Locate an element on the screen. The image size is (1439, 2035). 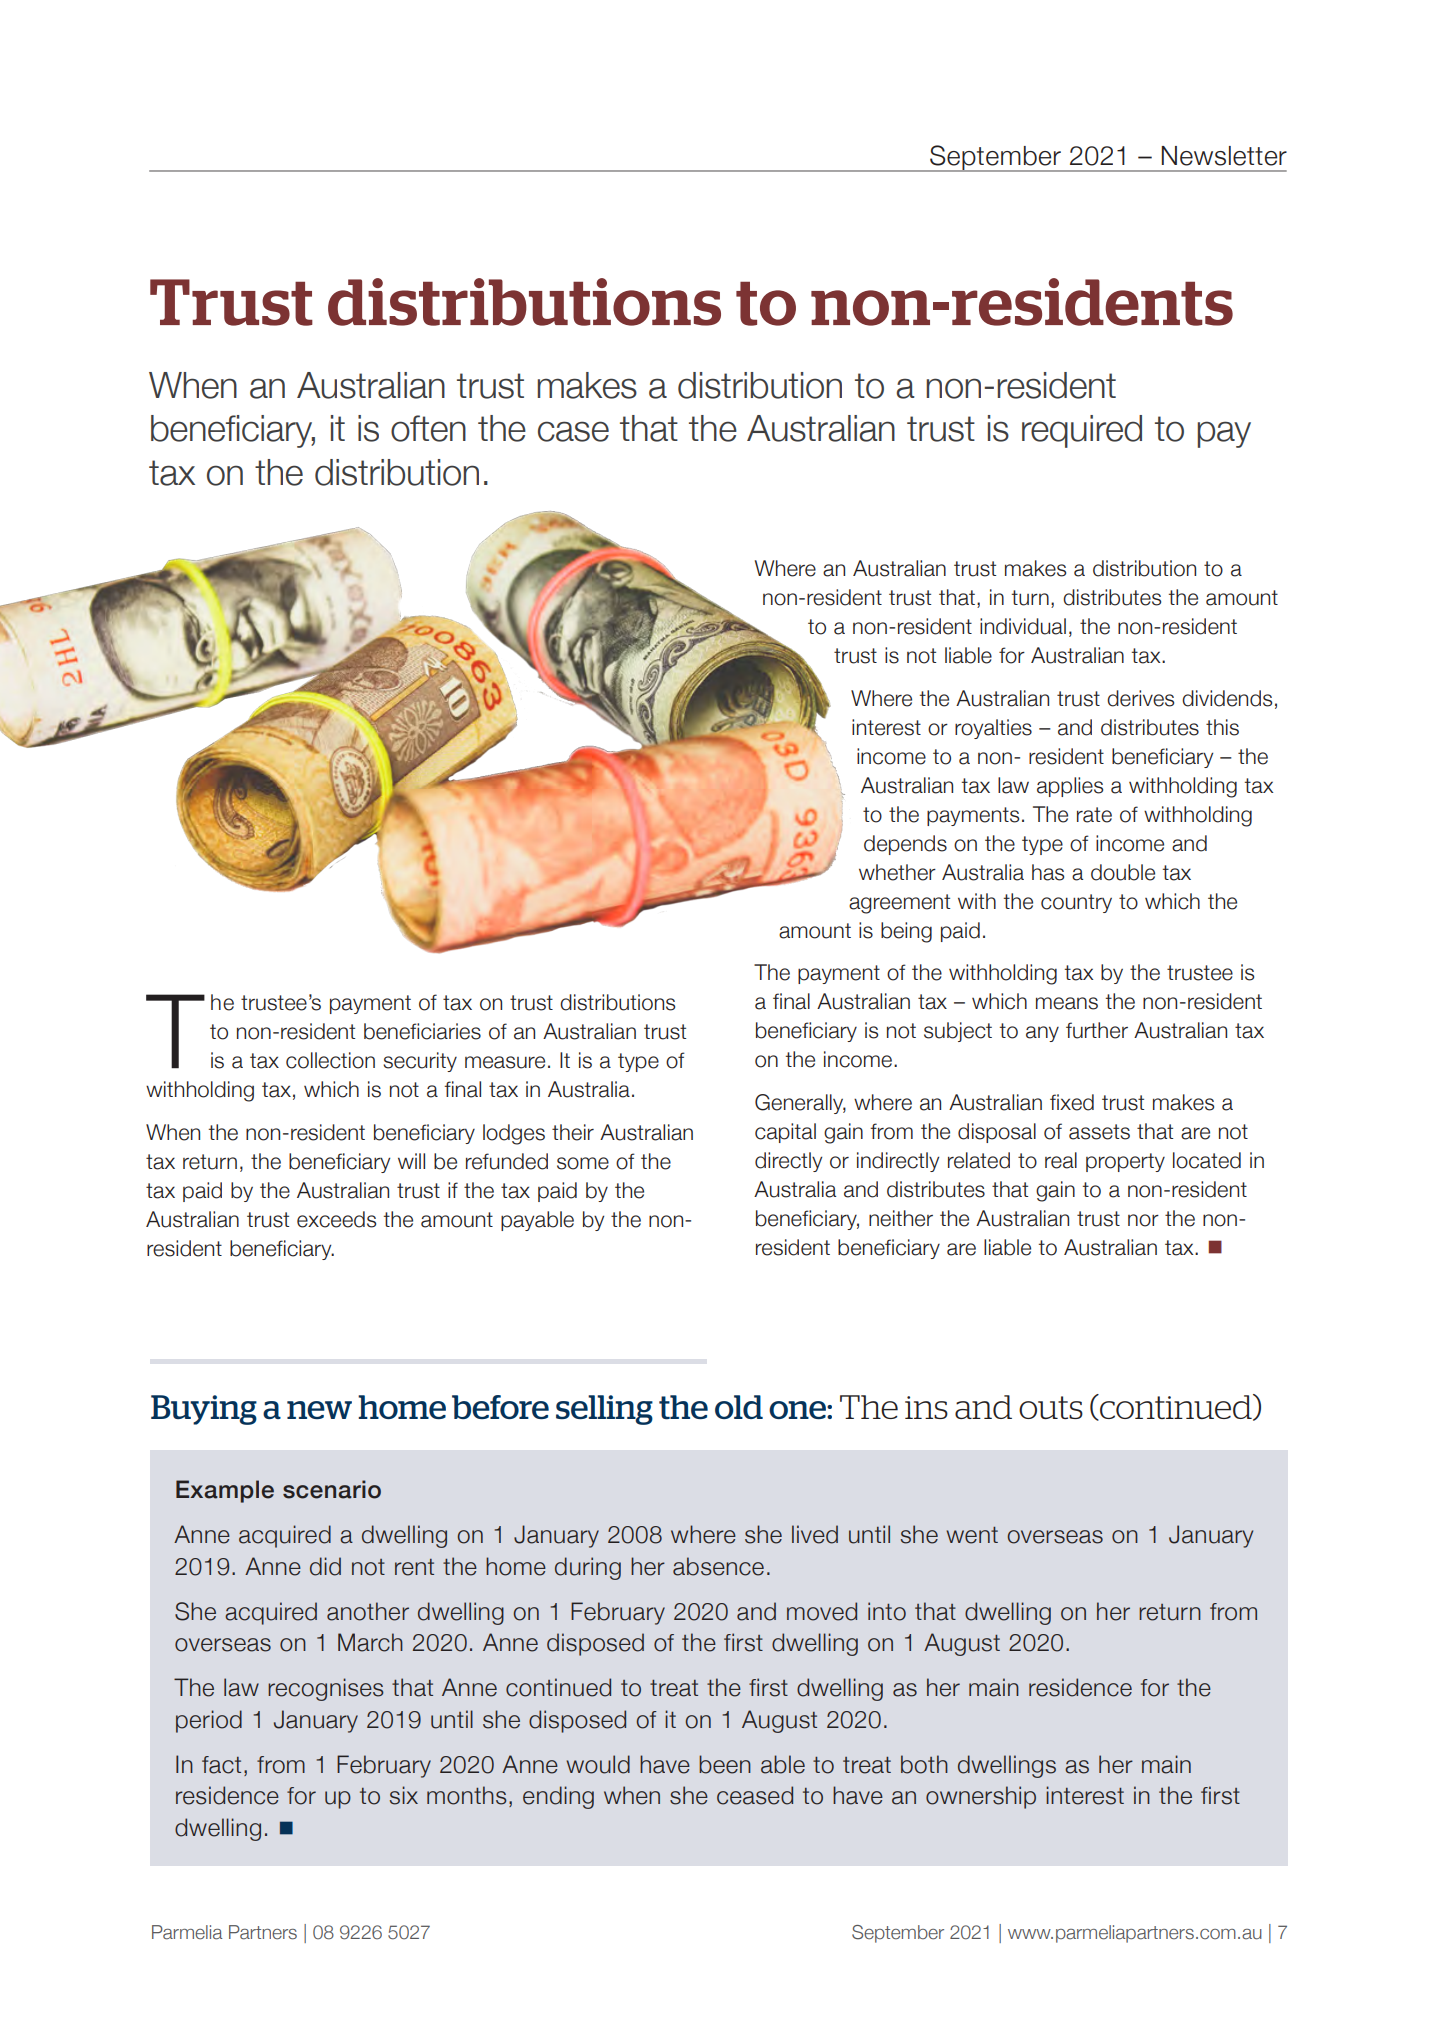
recognises is located at coordinates (326, 1689).
